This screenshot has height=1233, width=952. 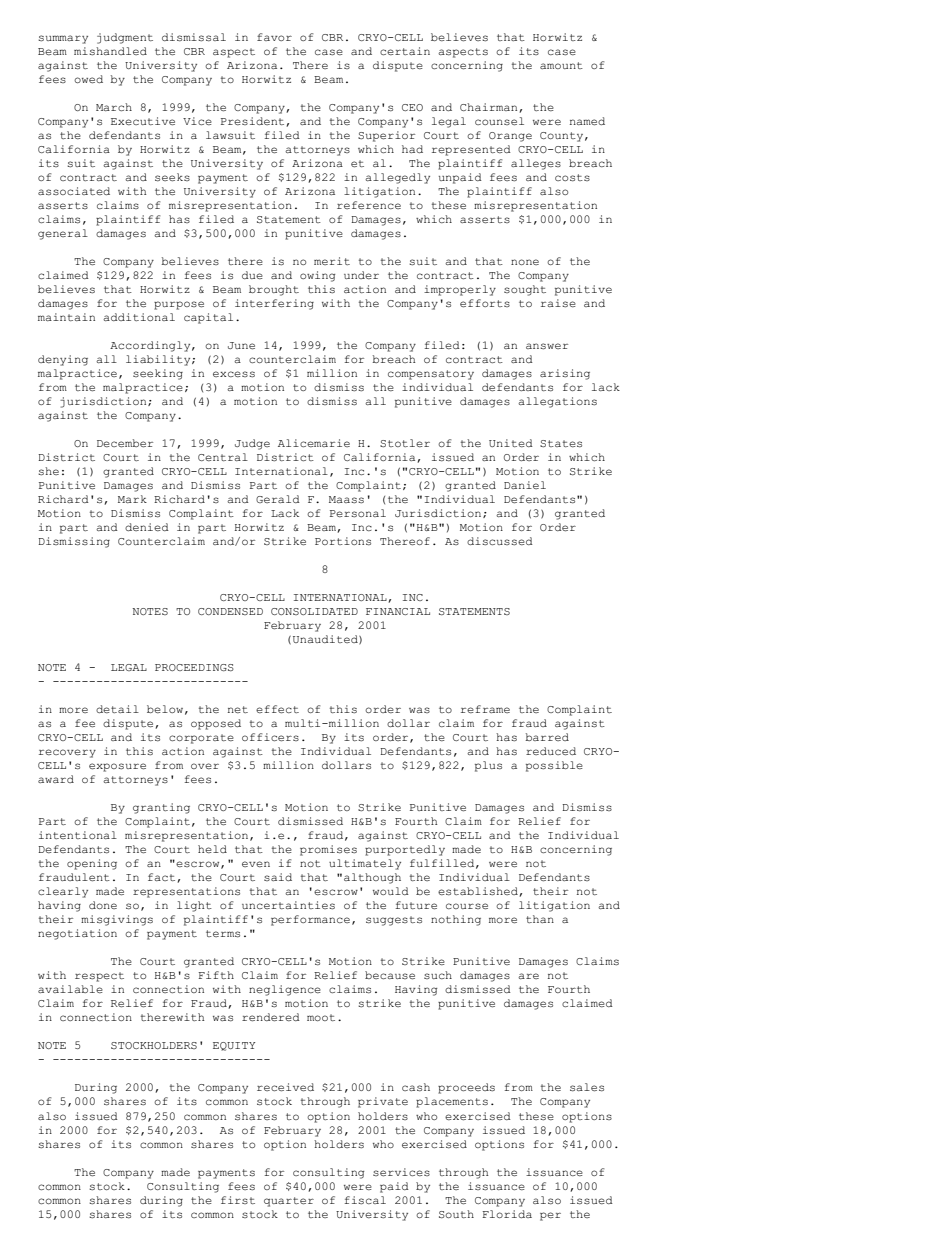 What do you see at coordinates (274, 304) in the screenshot?
I see `interfering` at bounding box center [274, 304].
